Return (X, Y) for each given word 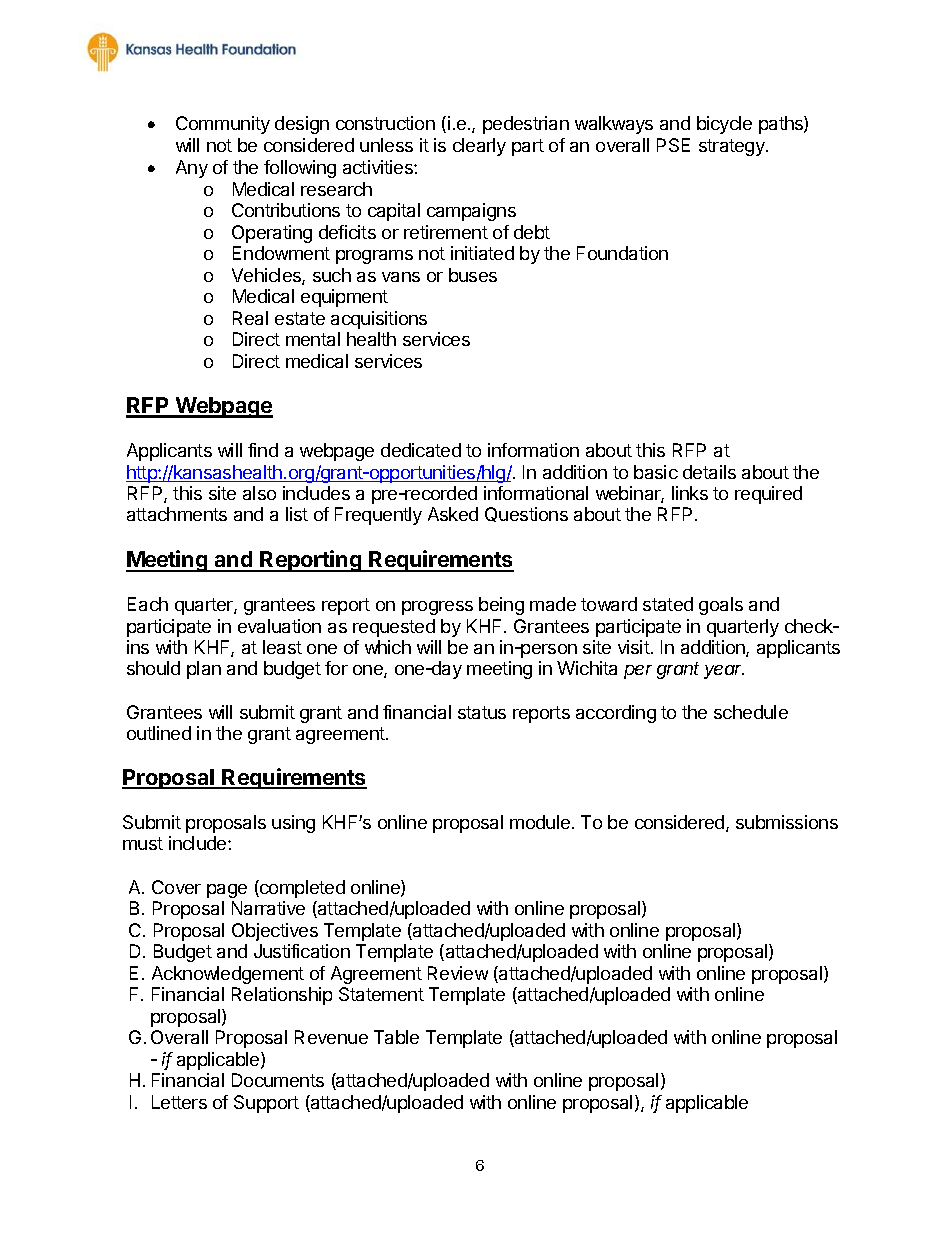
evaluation (279, 626)
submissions (787, 822)
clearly (479, 147)
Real (250, 318)
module (540, 822)
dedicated (421, 450)
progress (437, 608)
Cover (176, 887)
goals (721, 606)
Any (192, 169)
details (709, 472)
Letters (179, 1102)
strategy (733, 147)
